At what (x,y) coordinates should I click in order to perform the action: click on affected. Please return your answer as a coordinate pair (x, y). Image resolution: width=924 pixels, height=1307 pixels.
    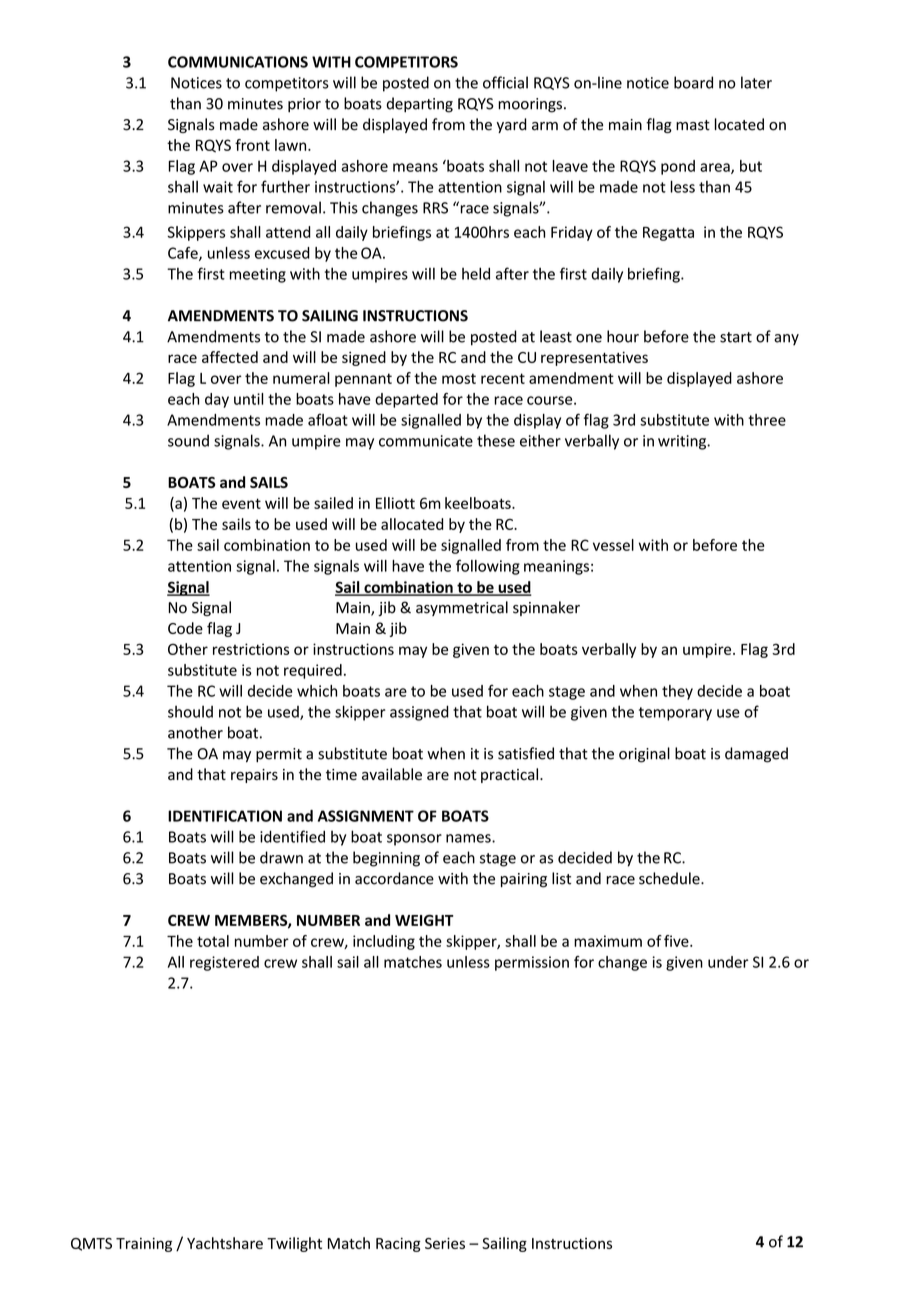
    Looking at the image, I should click on (230, 357).
